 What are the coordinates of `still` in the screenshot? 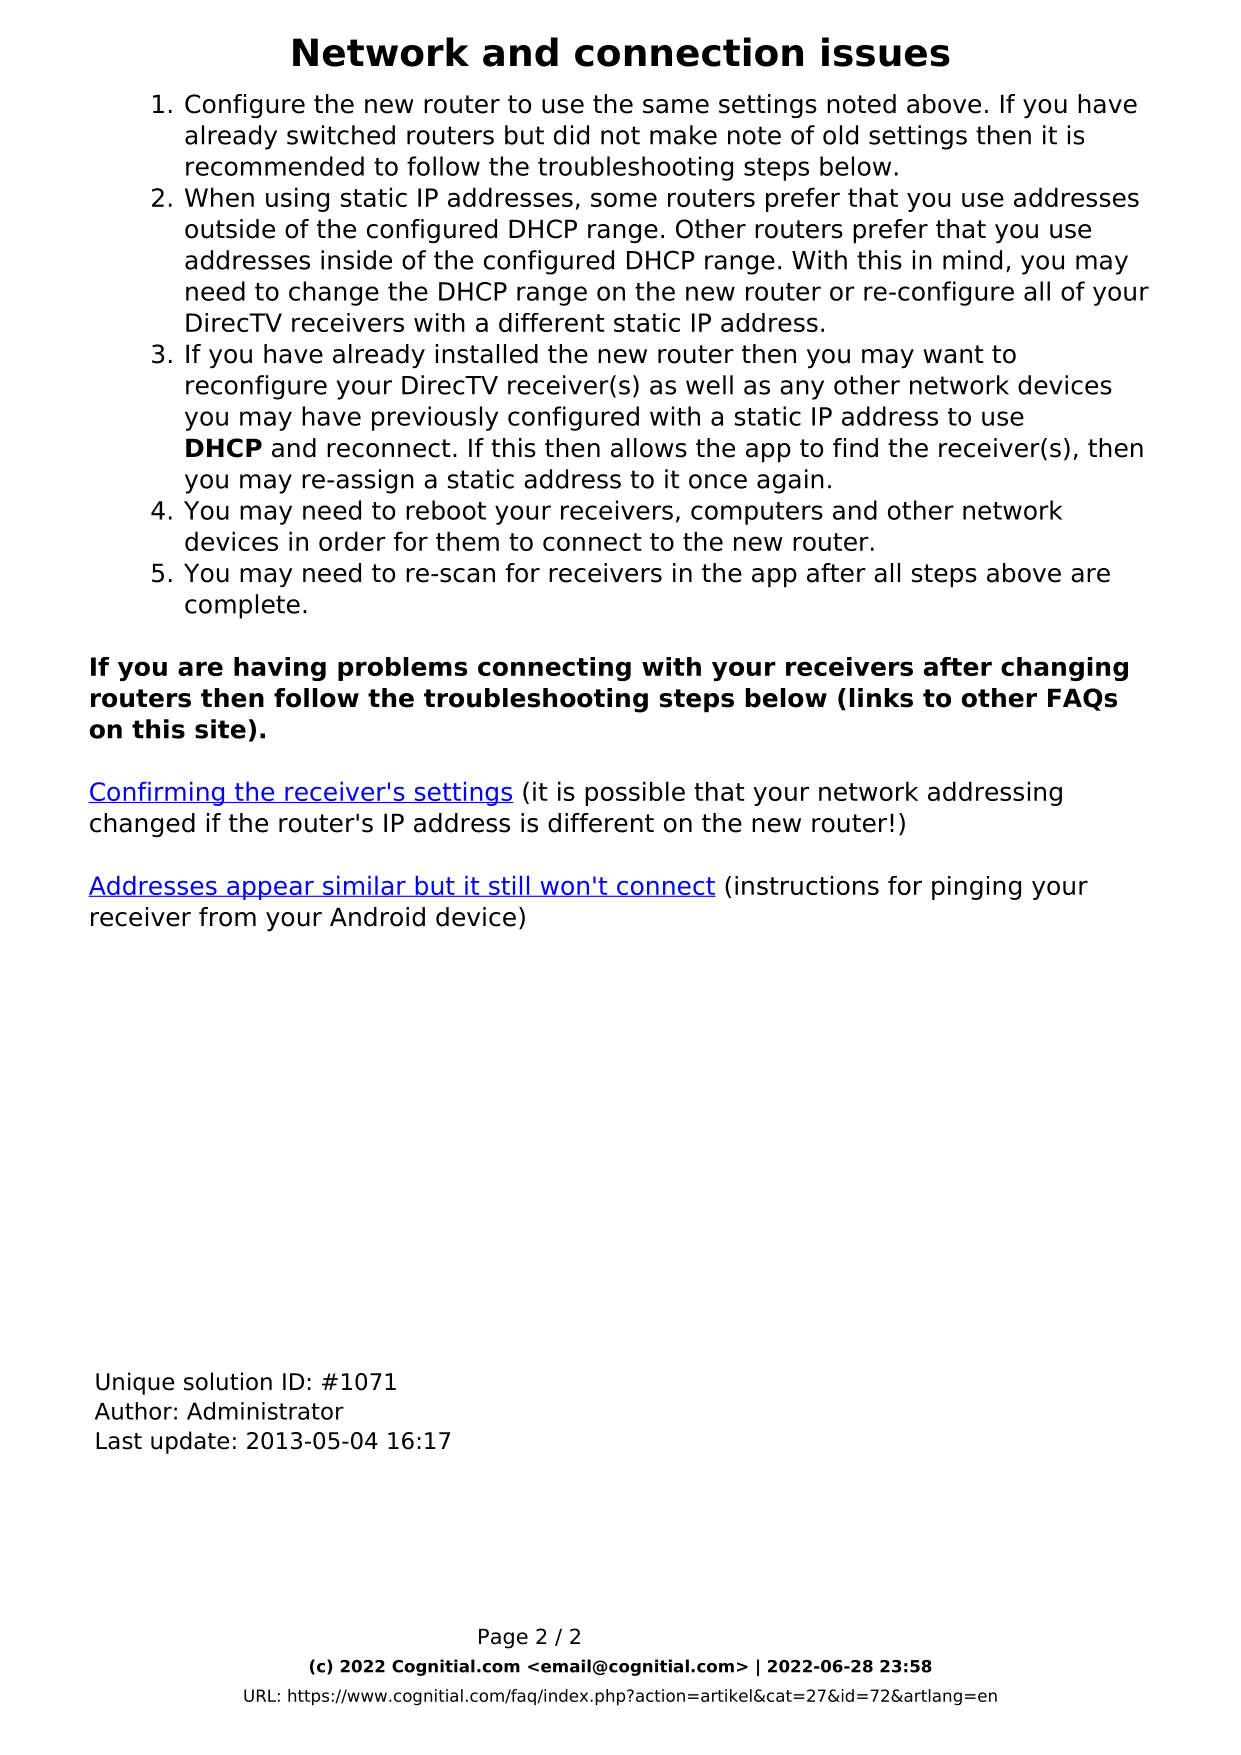 It's located at (509, 886).
